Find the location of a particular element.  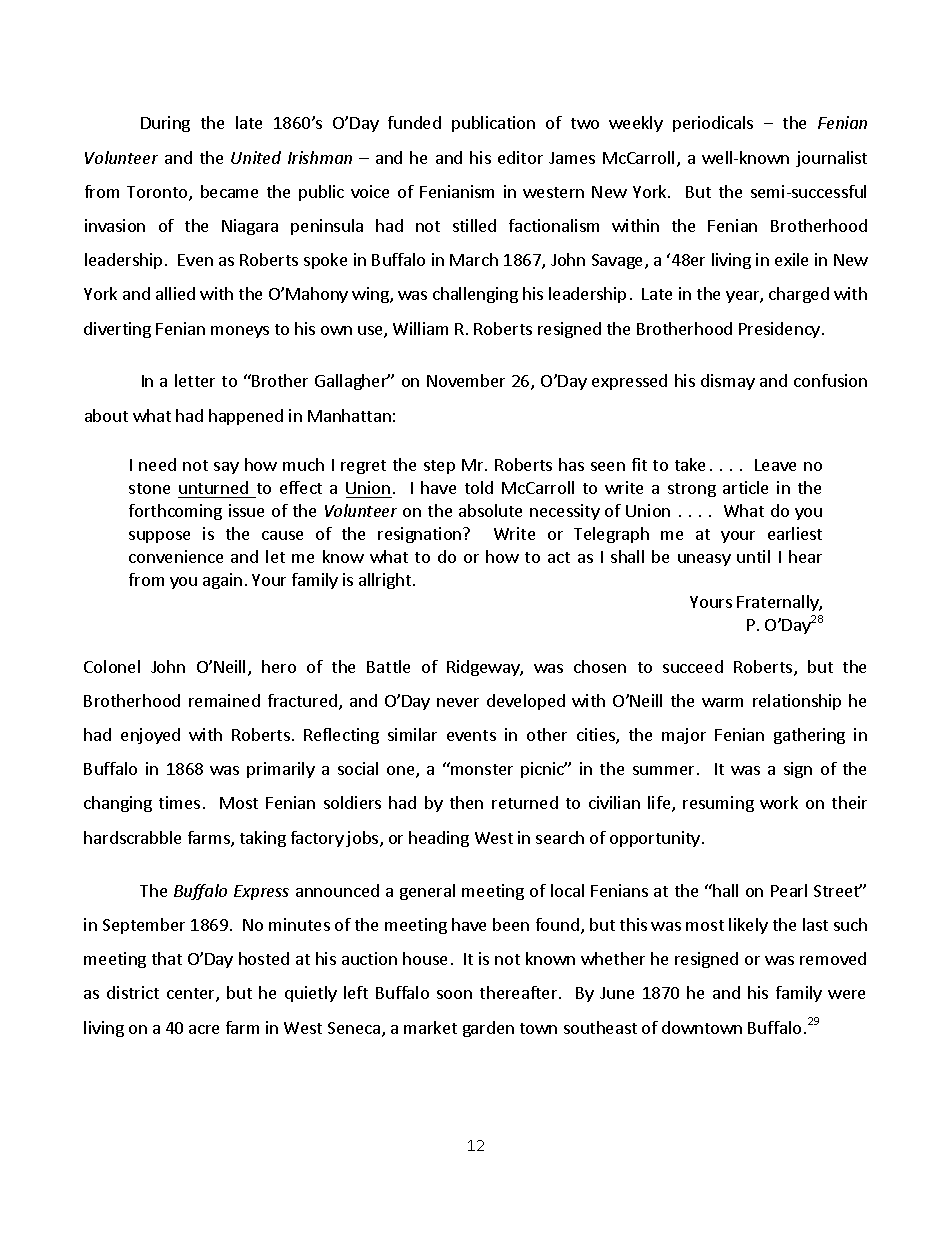

then is located at coordinates (466, 802).
